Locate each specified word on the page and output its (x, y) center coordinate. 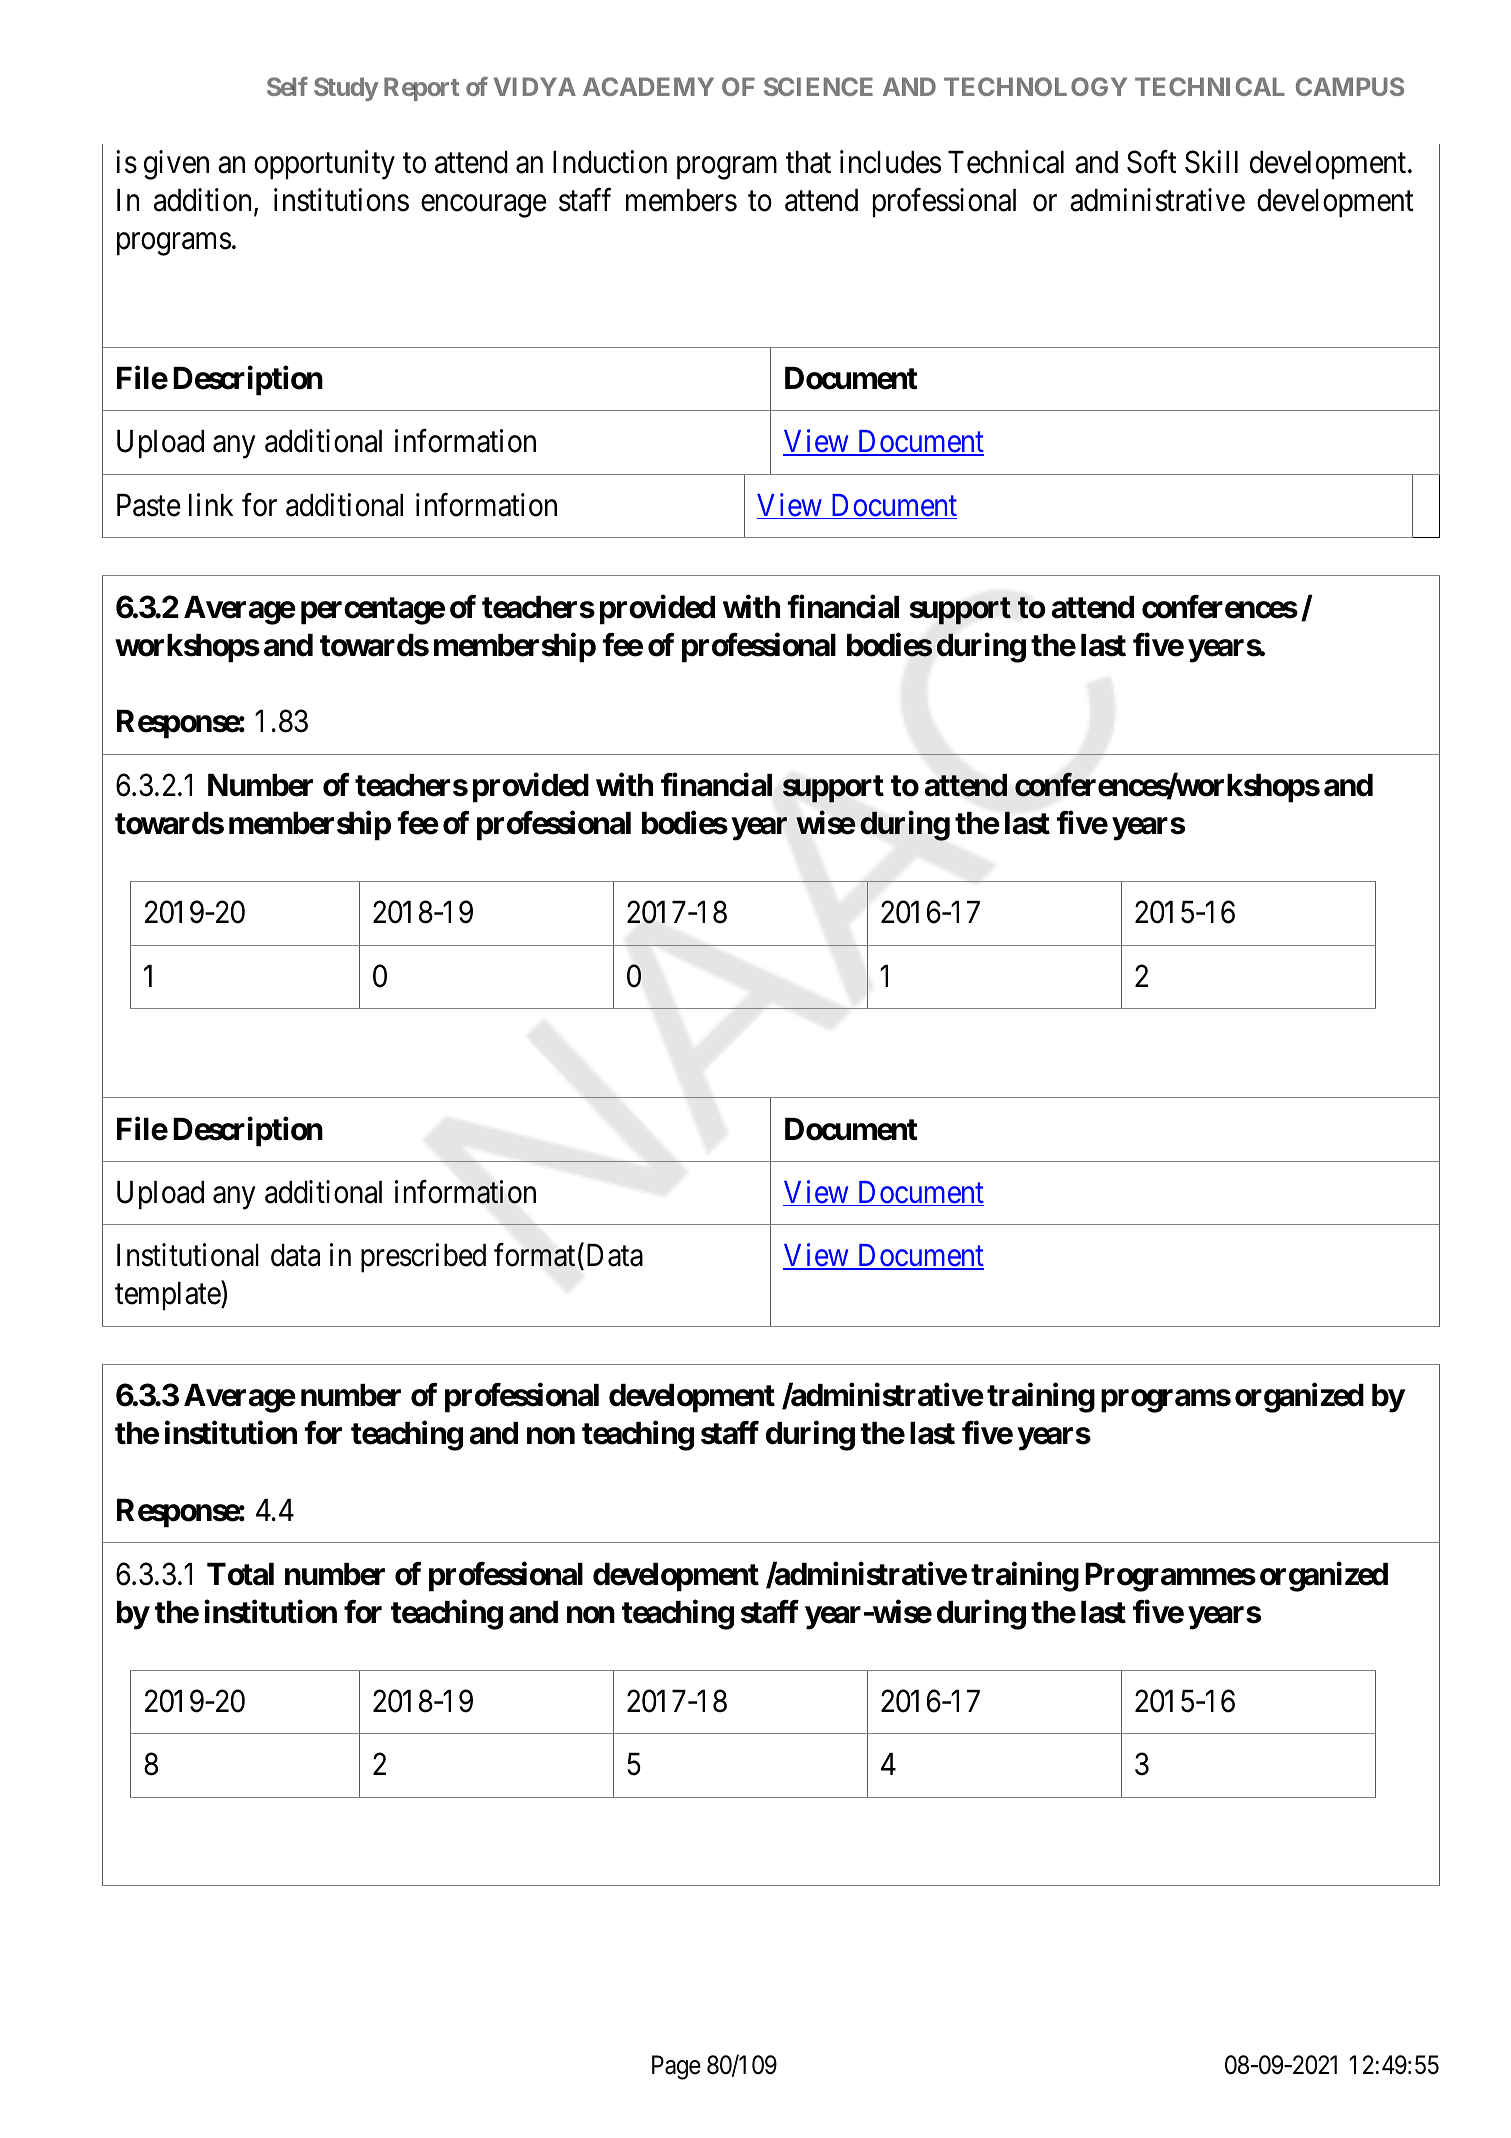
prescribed (423, 1258)
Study (346, 89)
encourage (484, 206)
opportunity (324, 165)
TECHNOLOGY (1035, 86)
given (176, 165)
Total (240, 1574)
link (211, 504)
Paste (149, 505)
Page (676, 2067)
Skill (1211, 162)
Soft (1152, 162)
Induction (610, 162)
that (808, 162)
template (168, 1296)
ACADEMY (648, 86)
